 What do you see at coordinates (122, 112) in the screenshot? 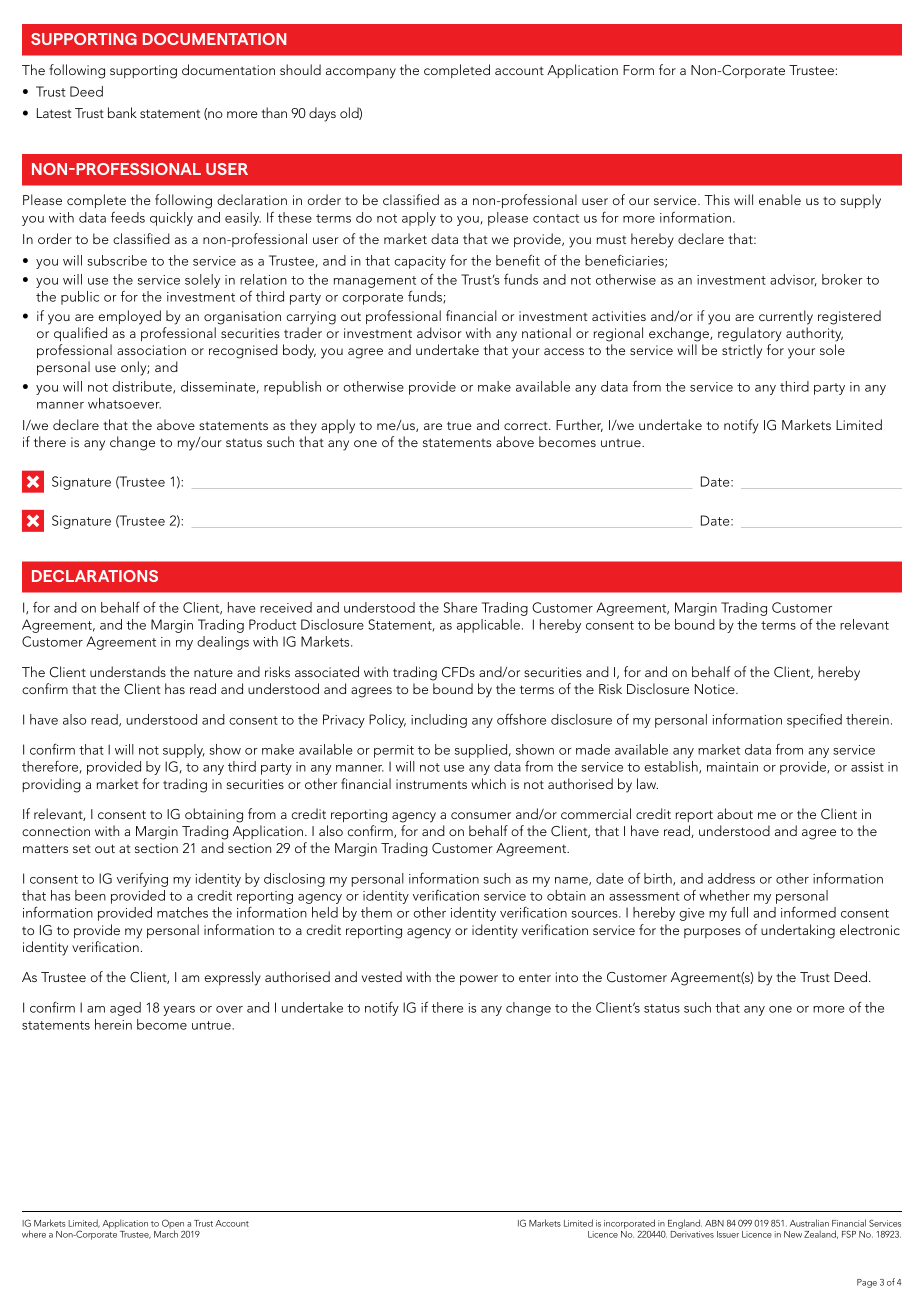
I see `bank` at bounding box center [122, 112].
